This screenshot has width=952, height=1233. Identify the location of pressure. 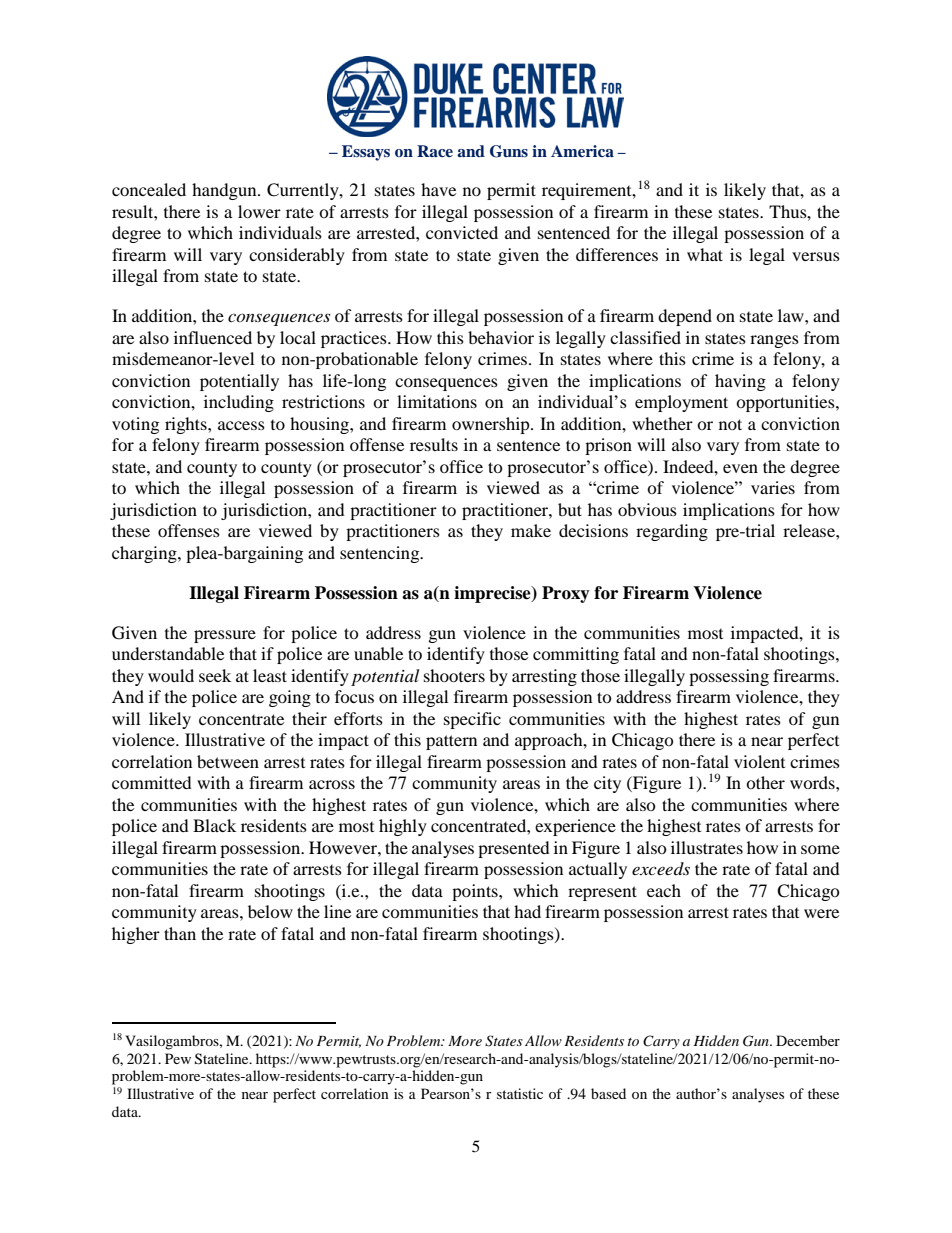
(225, 636).
